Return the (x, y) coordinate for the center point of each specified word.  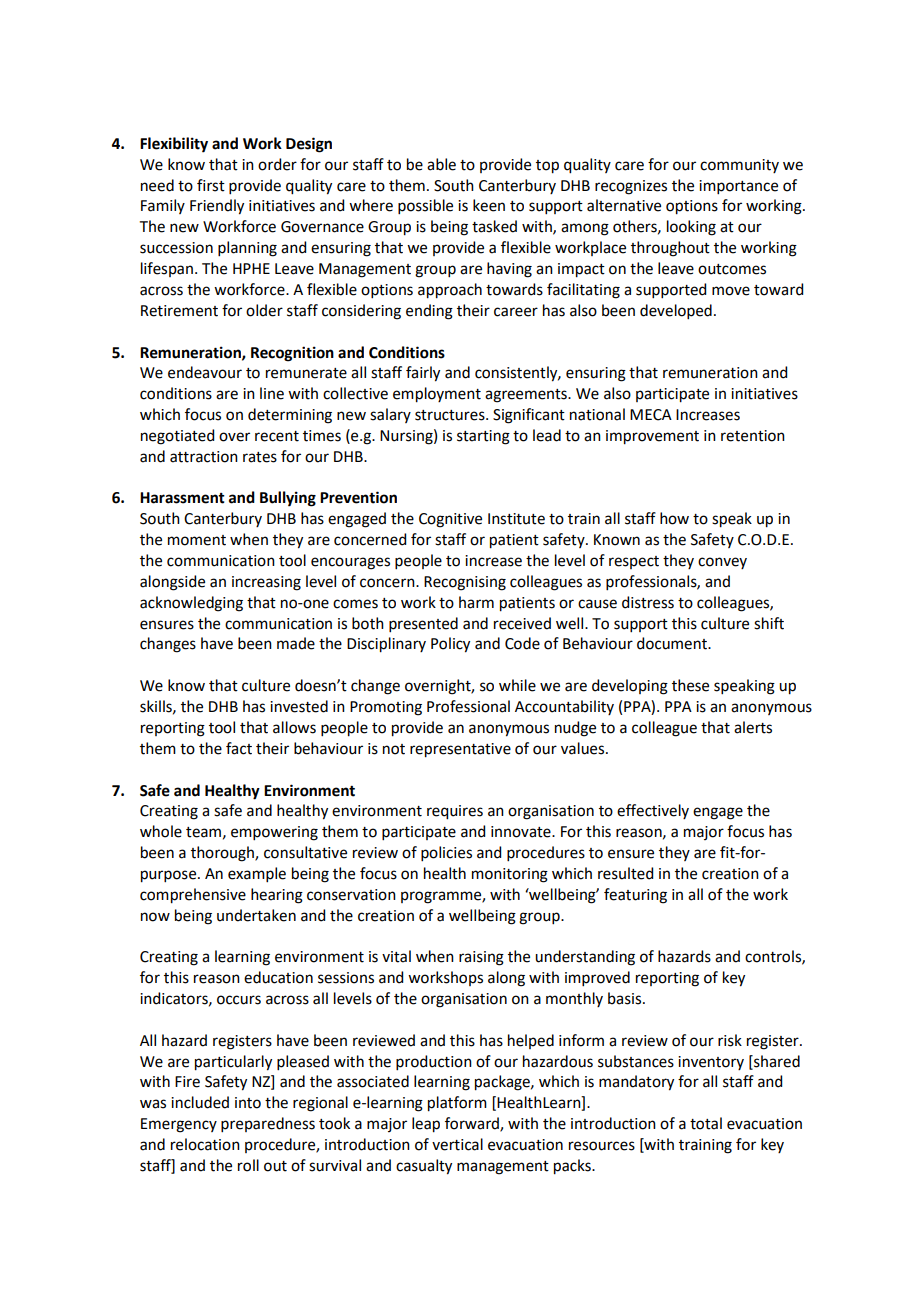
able (441, 164)
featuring (635, 896)
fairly (423, 374)
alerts (753, 727)
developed (676, 311)
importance (738, 187)
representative (460, 750)
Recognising (465, 583)
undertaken (256, 915)
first (211, 185)
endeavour (205, 372)
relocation (205, 1144)
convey (722, 563)
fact (239, 748)
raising (481, 958)
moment (197, 540)
